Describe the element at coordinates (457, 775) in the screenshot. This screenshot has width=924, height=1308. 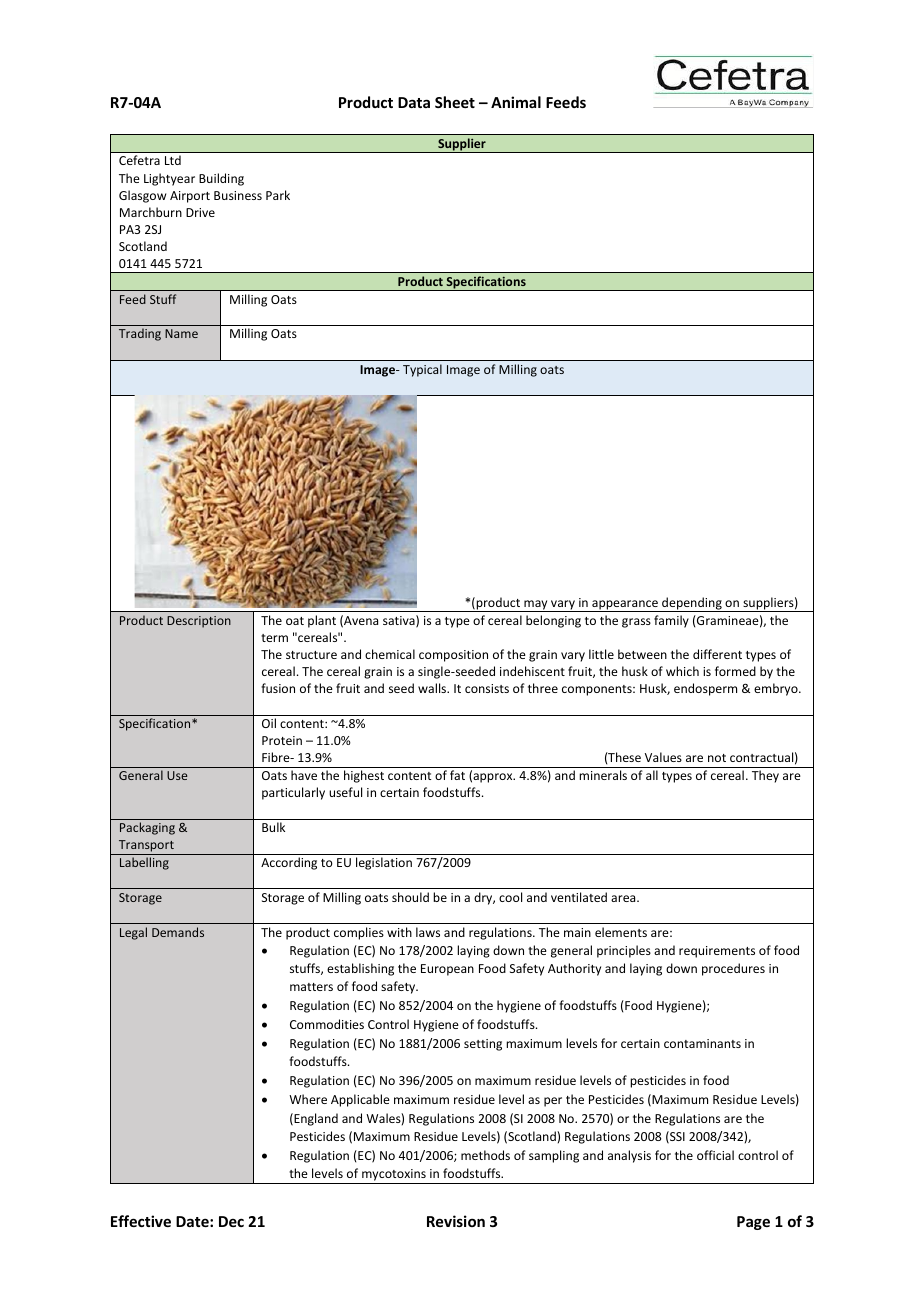
I see `fat` at that location.
